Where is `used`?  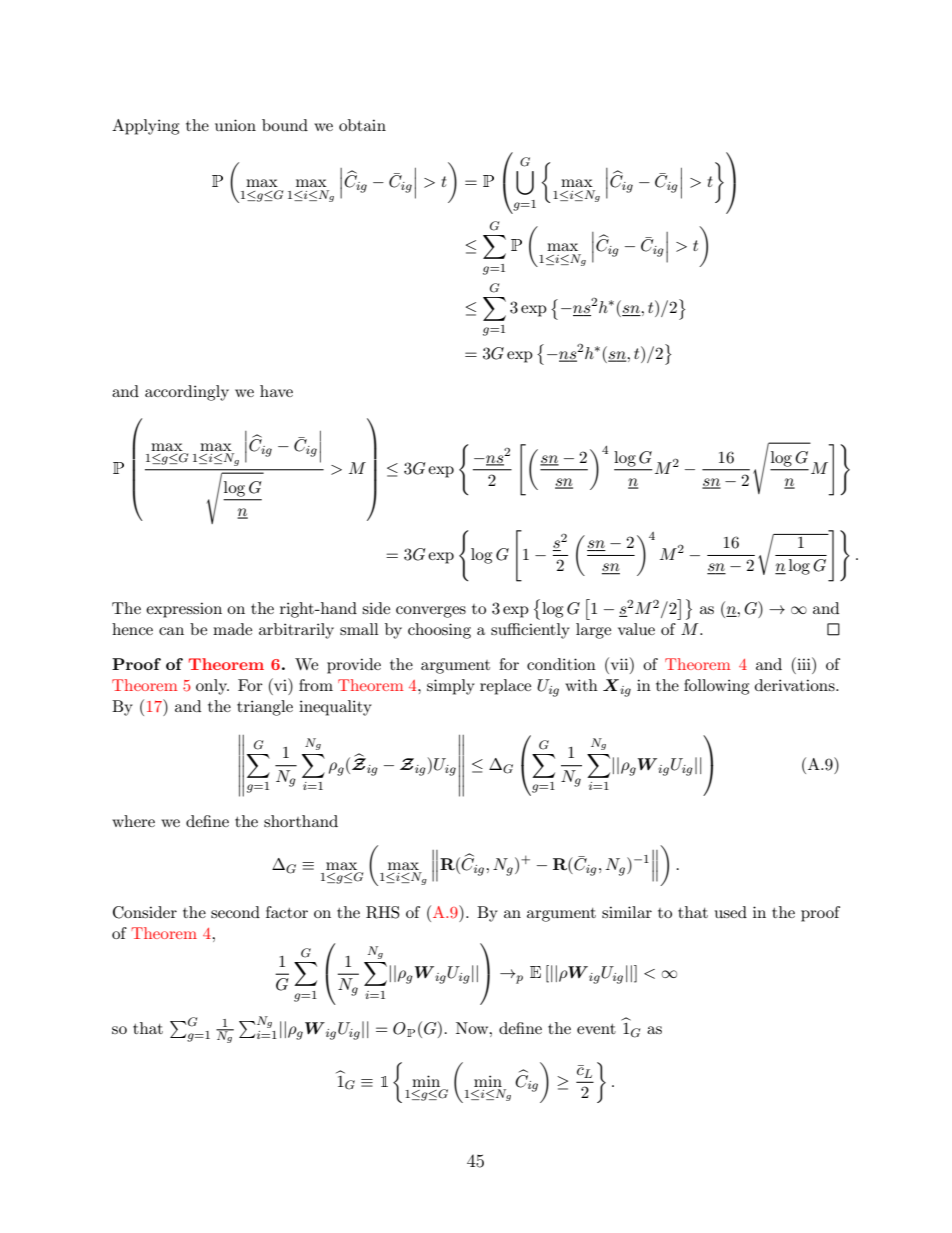 used is located at coordinates (731, 912).
